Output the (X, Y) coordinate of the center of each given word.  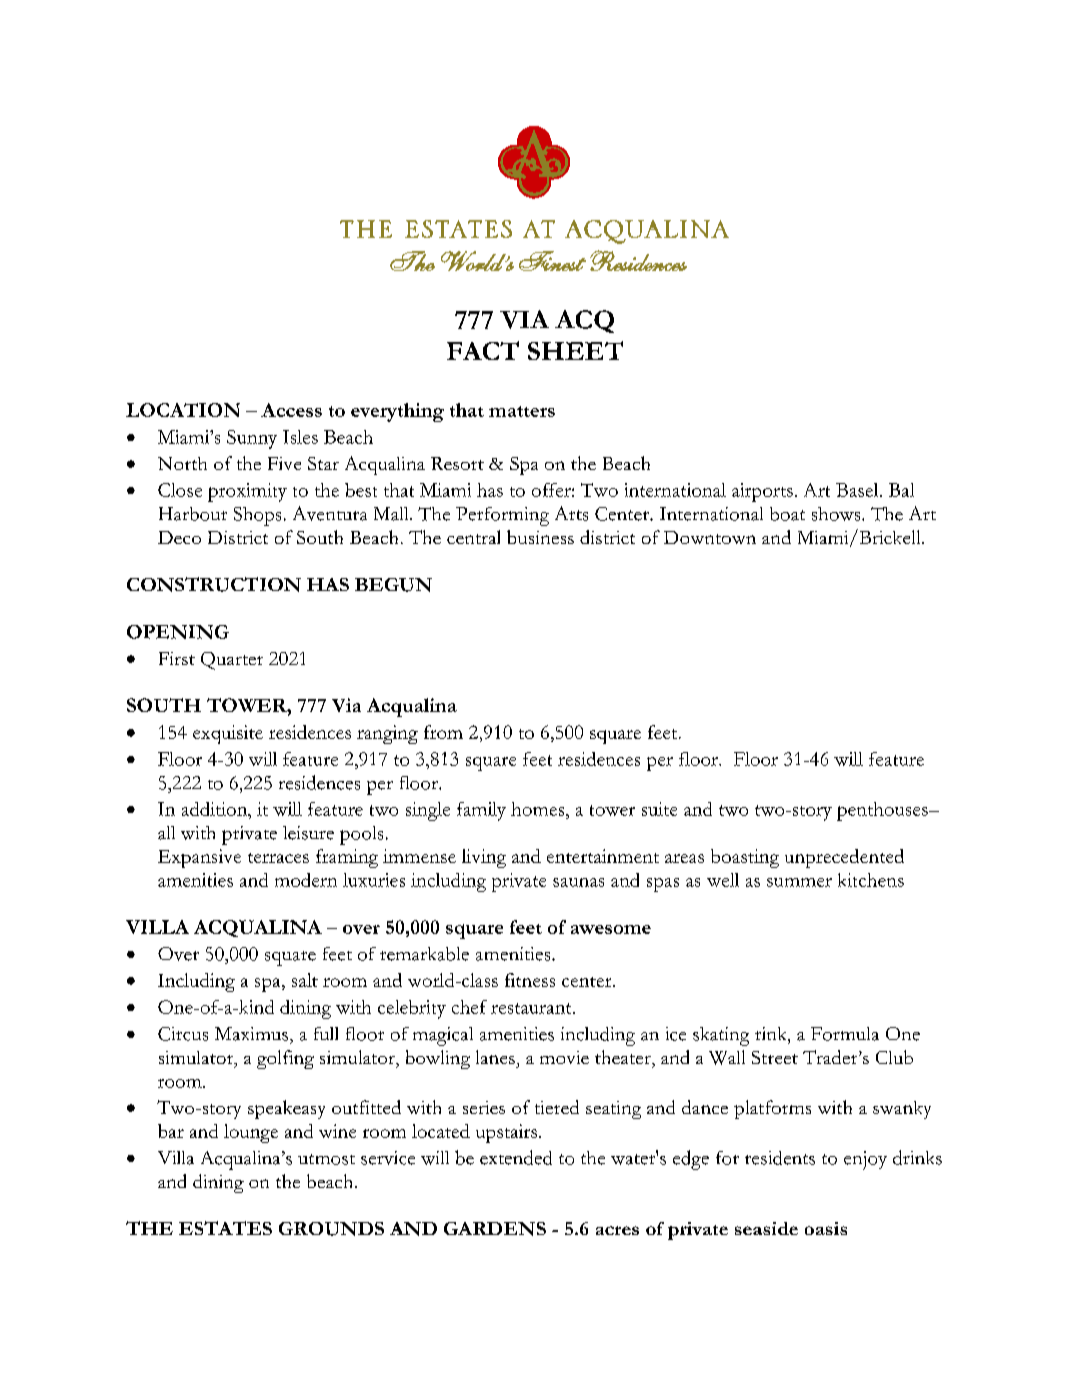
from (443, 732)
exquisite (228, 734)
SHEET (575, 350)
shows (837, 514)
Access (291, 410)
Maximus (253, 1034)
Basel (858, 490)
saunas (578, 882)
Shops (257, 516)
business (540, 537)
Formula (845, 1034)
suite (659, 809)
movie (564, 1057)
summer (799, 882)
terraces (278, 858)
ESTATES (225, 1228)
